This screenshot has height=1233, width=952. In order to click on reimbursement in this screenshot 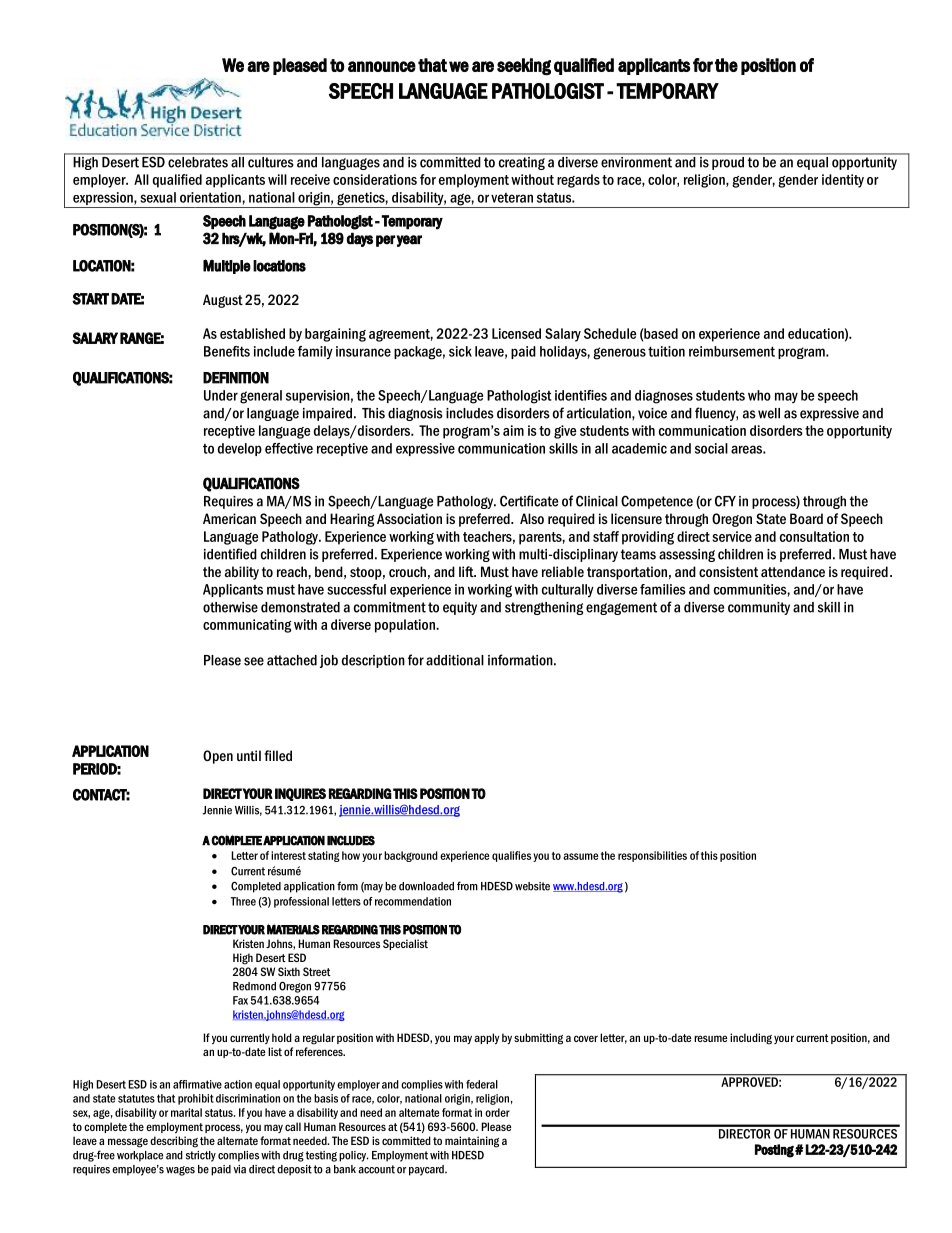, I will do `click(732, 351)`.
